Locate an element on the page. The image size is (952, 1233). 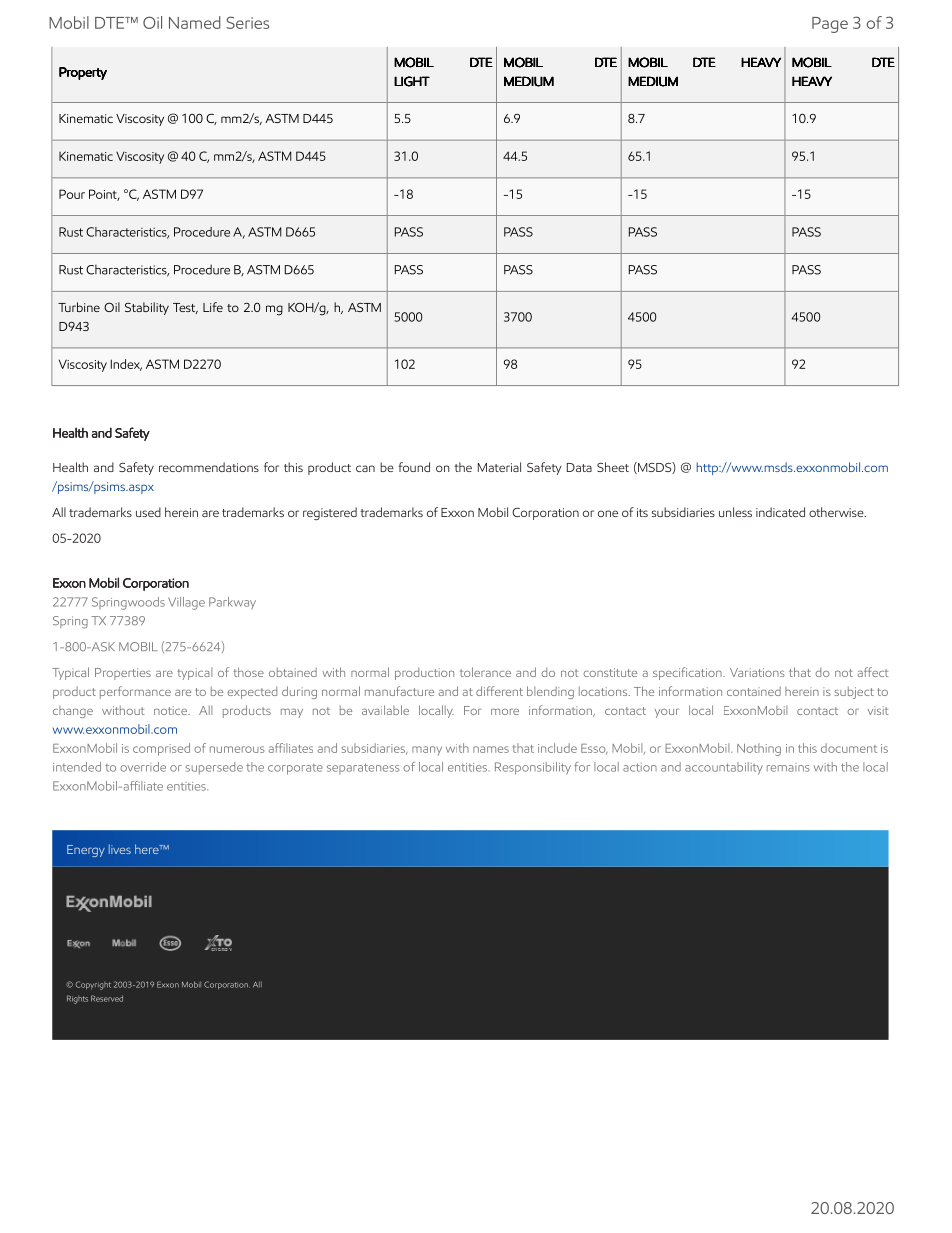
recommendations is located at coordinates (209, 467).
